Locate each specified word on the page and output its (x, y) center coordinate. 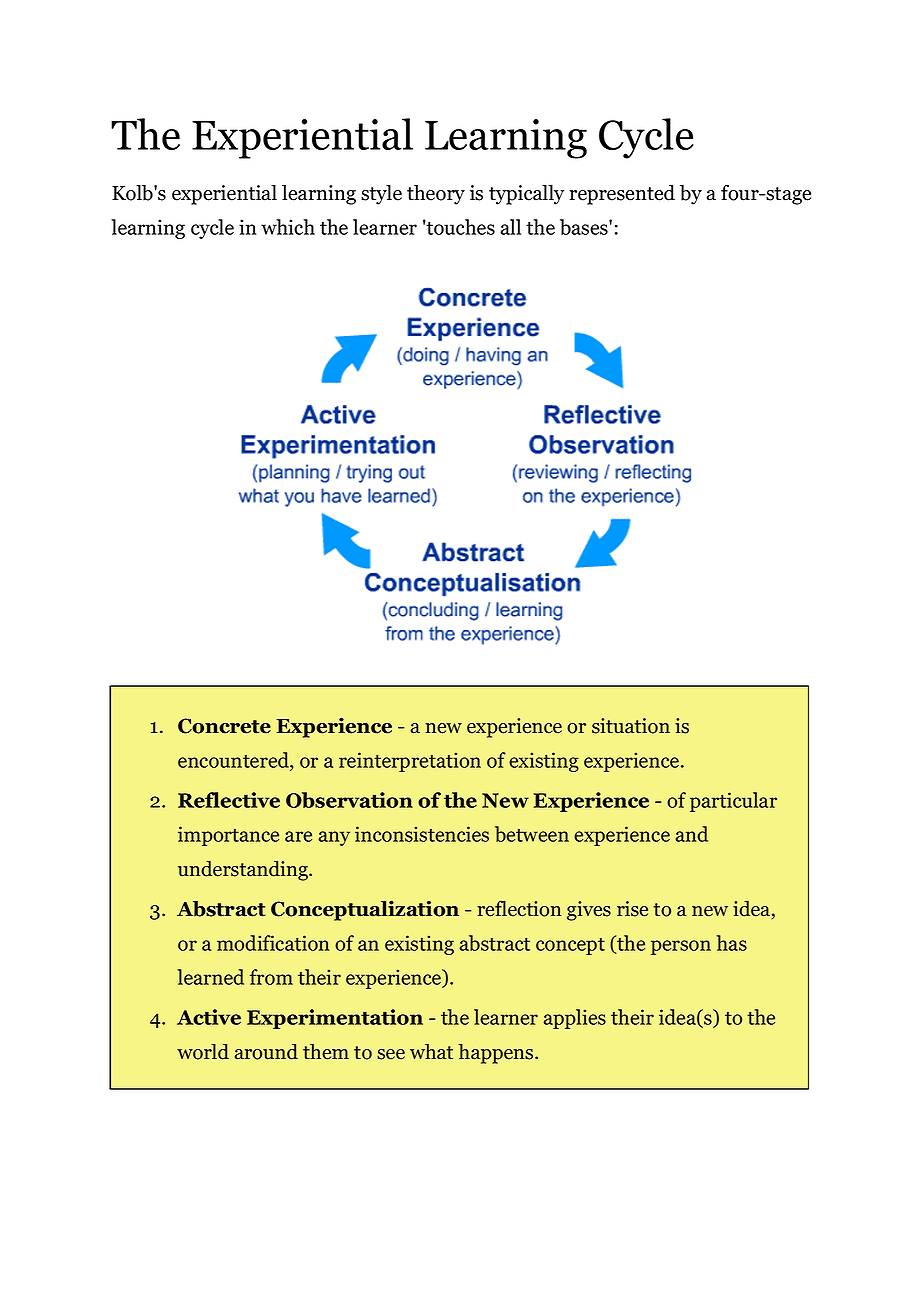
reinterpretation (410, 762)
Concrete (224, 726)
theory (436, 194)
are (298, 836)
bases (585, 227)
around (266, 1052)
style (381, 194)
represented (622, 194)
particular (733, 802)
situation (631, 726)
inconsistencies (422, 834)
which (288, 227)
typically (526, 194)
